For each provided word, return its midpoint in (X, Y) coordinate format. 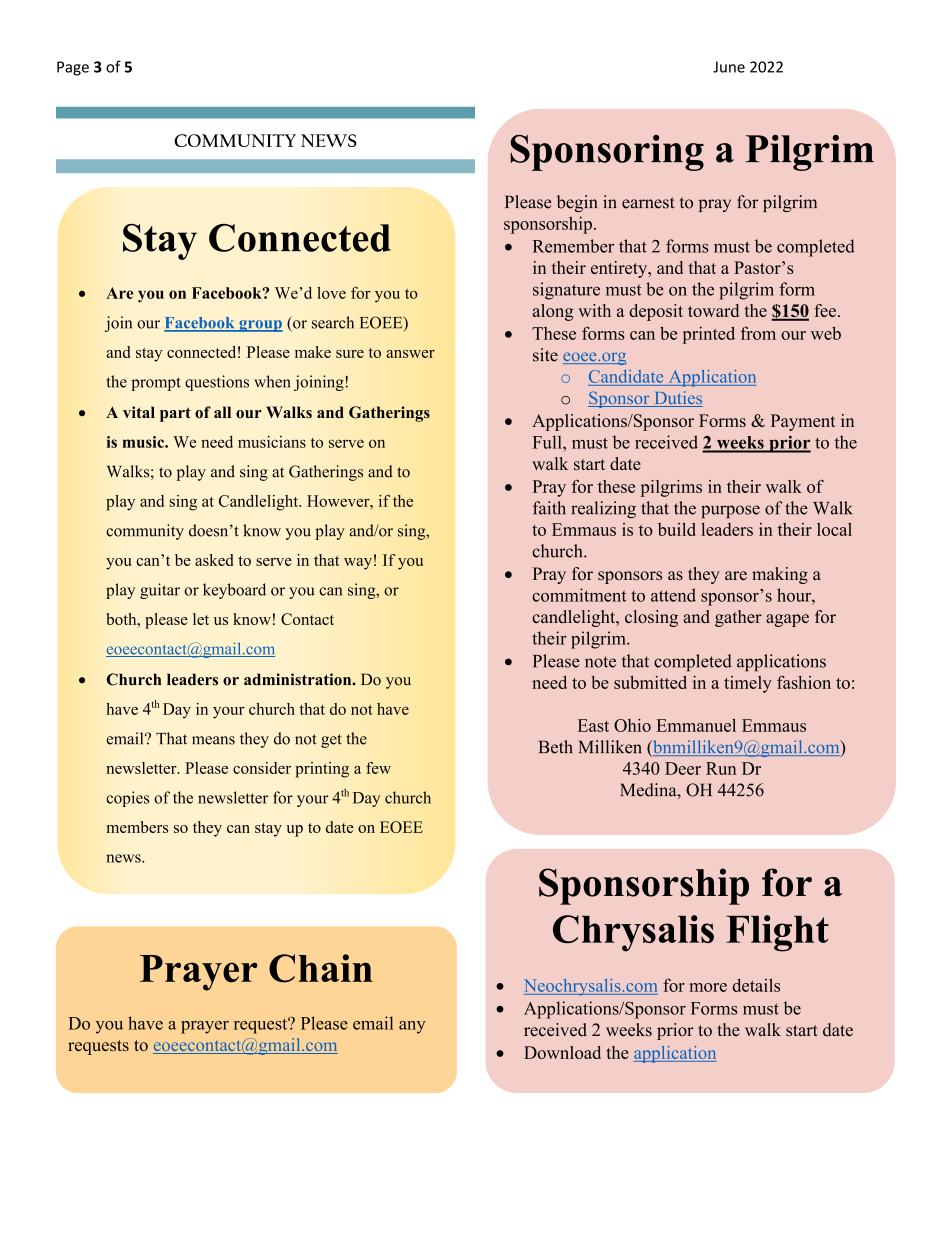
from (758, 333)
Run (721, 768)
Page (73, 68)
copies (127, 799)
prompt (156, 384)
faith (549, 508)
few (378, 768)
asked (214, 560)
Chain (321, 968)
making (780, 575)
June (729, 67)
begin (577, 203)
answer (410, 354)
